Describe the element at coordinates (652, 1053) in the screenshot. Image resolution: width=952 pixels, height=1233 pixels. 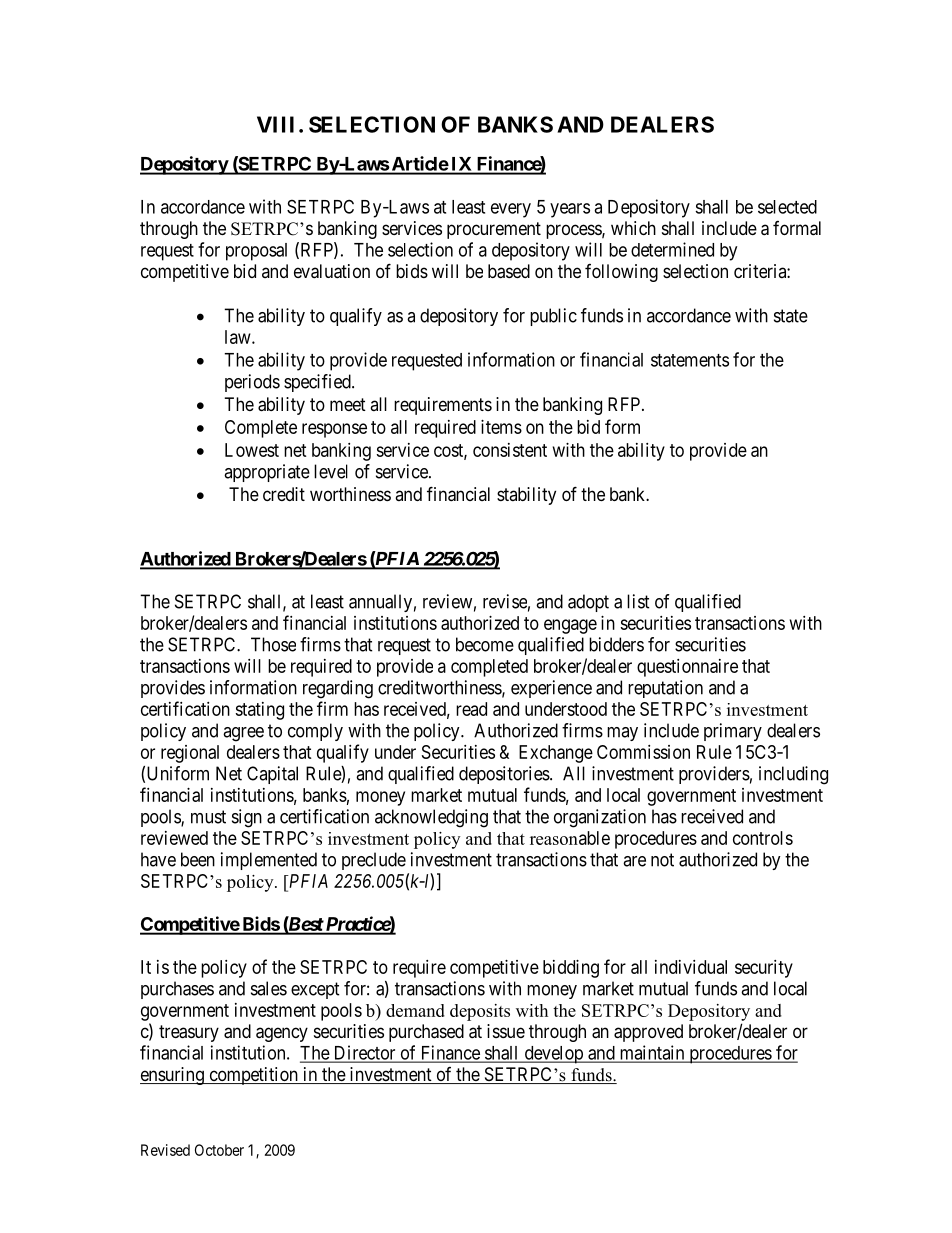
I see `maintain` at that location.
